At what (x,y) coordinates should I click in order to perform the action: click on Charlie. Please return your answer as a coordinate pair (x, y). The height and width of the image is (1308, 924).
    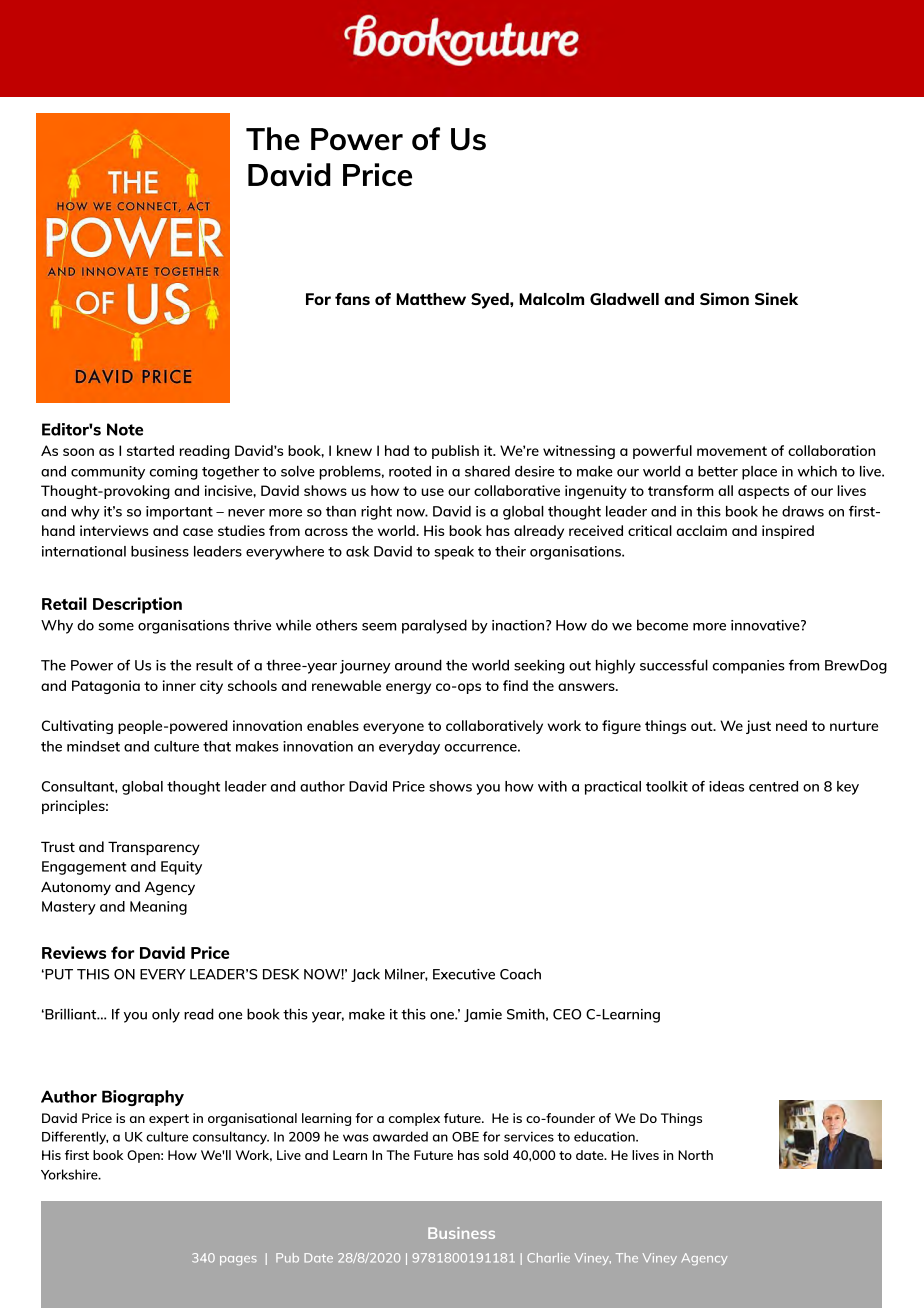
    Looking at the image, I should click on (548, 1258).
